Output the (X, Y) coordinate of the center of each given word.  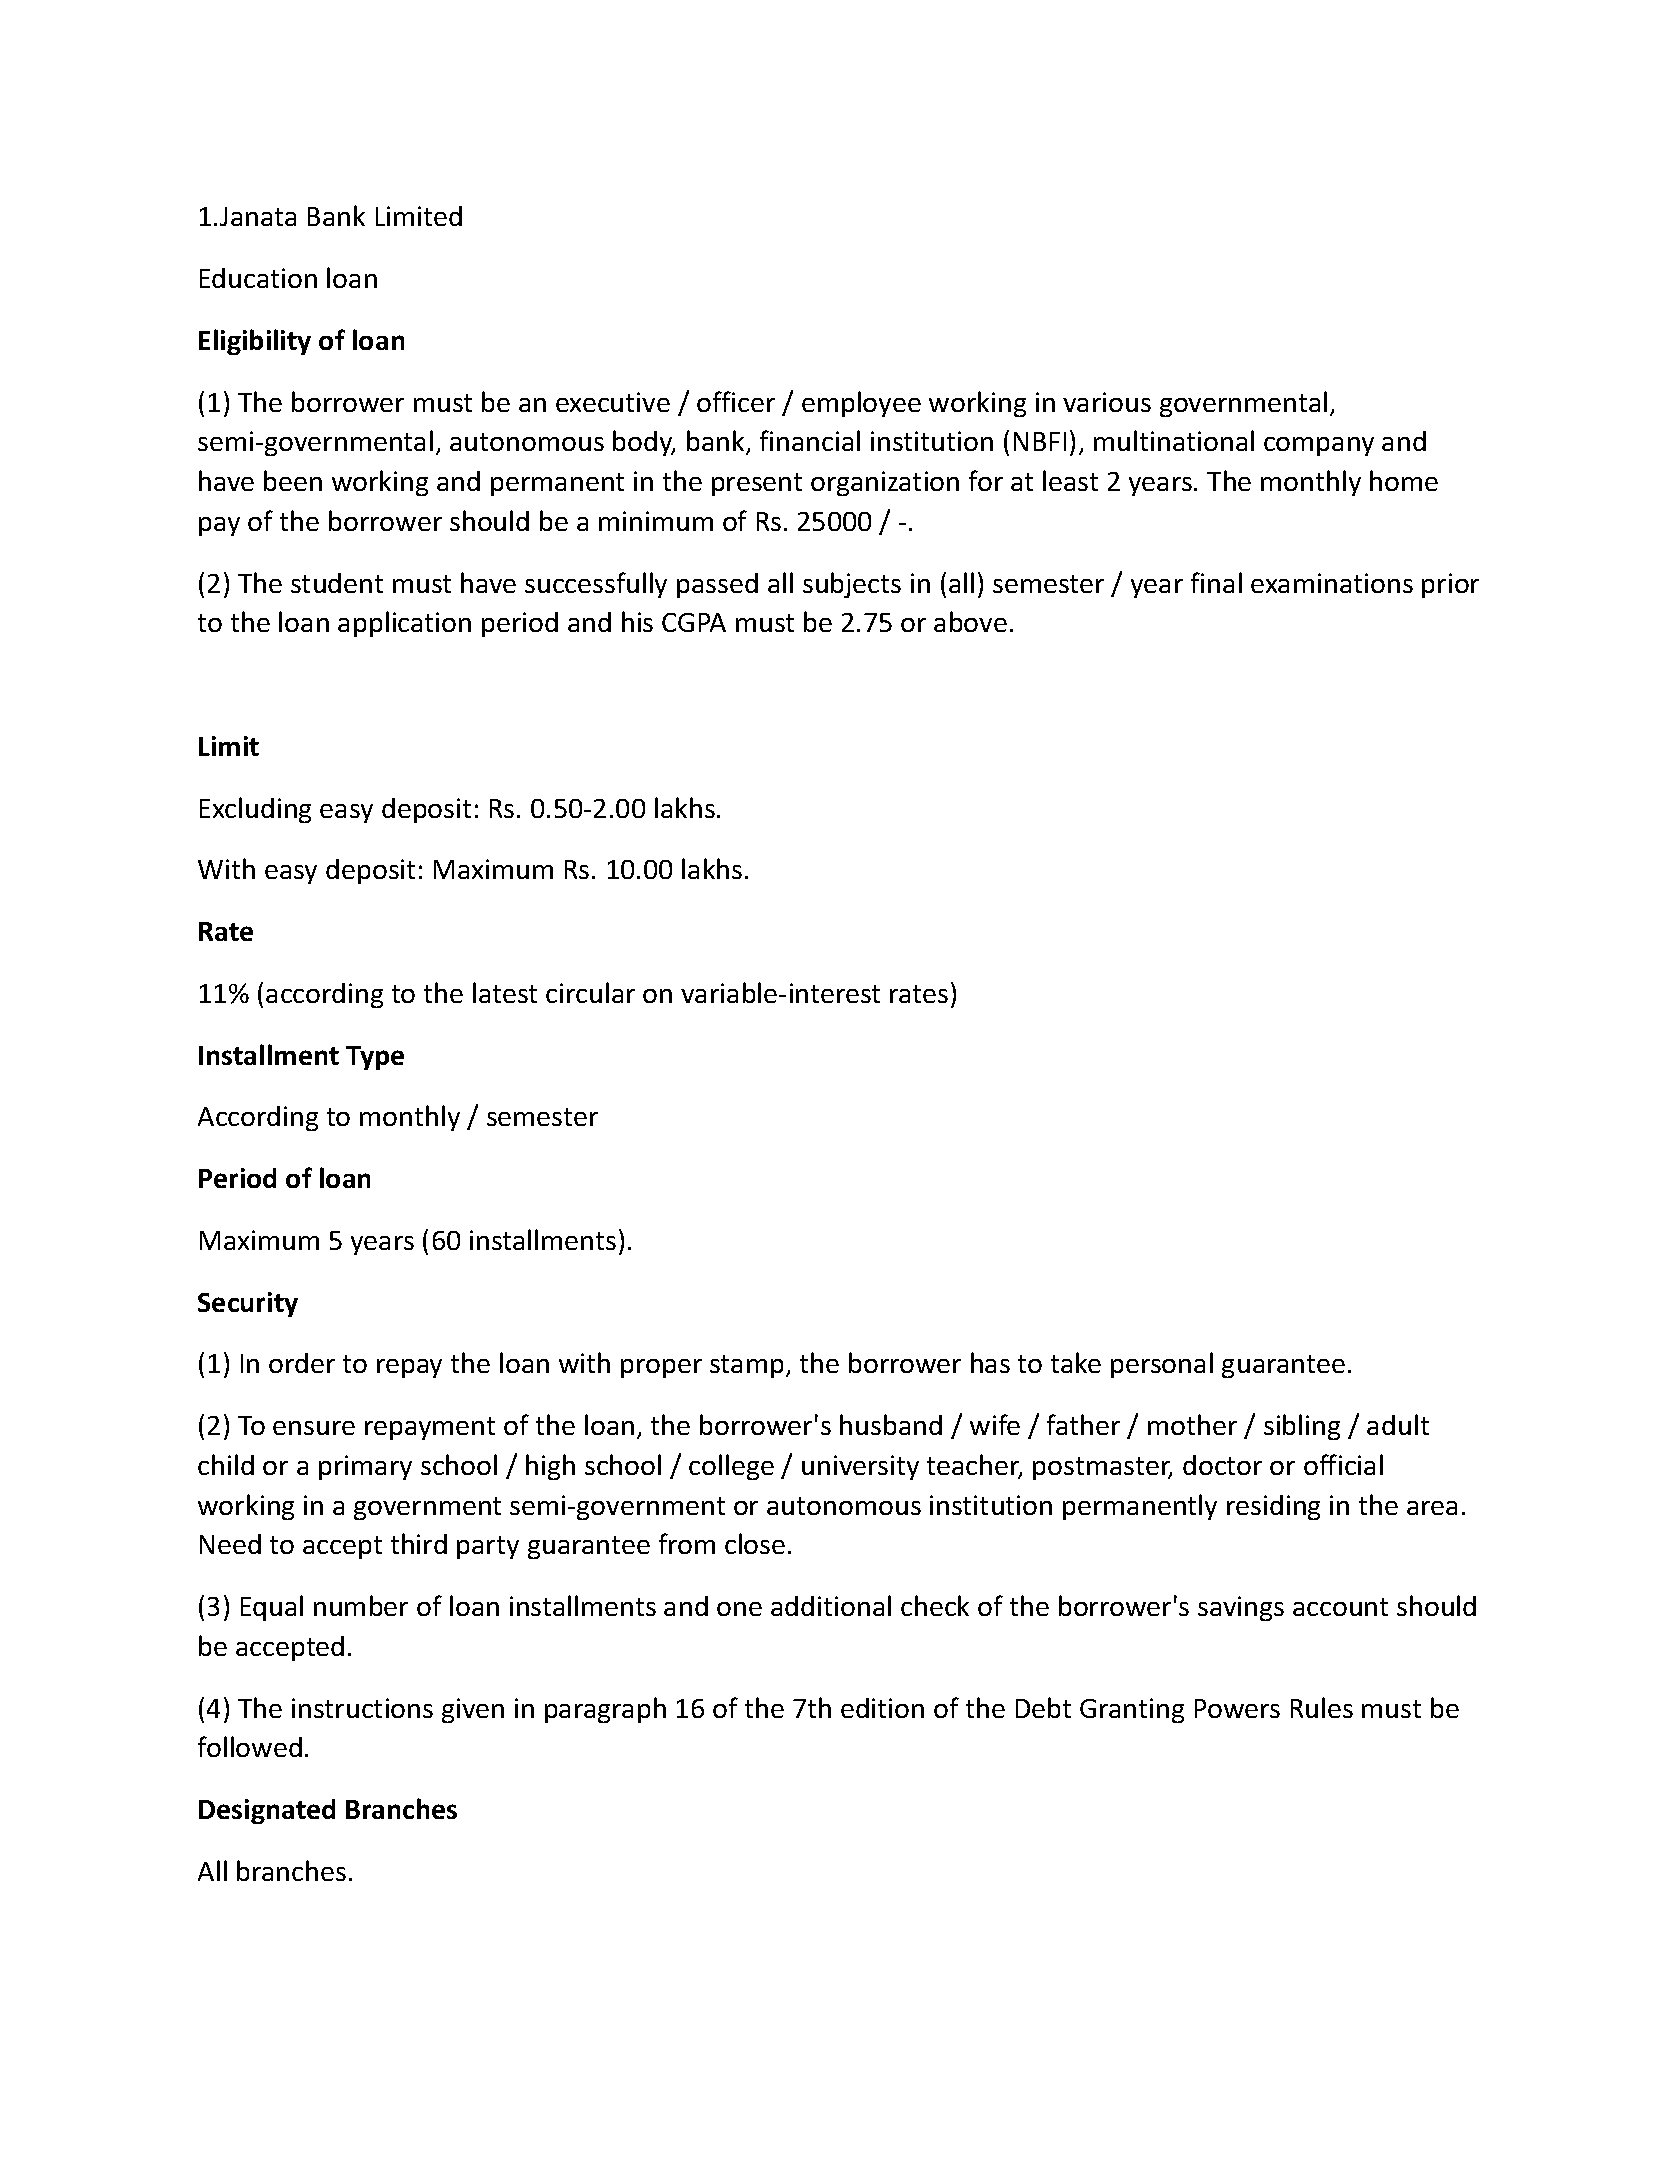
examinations (1332, 583)
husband (891, 1424)
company (1319, 446)
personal (1162, 1365)
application (404, 624)
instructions (362, 1708)
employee (861, 404)
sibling (1302, 1427)
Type (375, 1058)
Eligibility (255, 342)
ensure (314, 1428)
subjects (852, 585)
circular (590, 992)
